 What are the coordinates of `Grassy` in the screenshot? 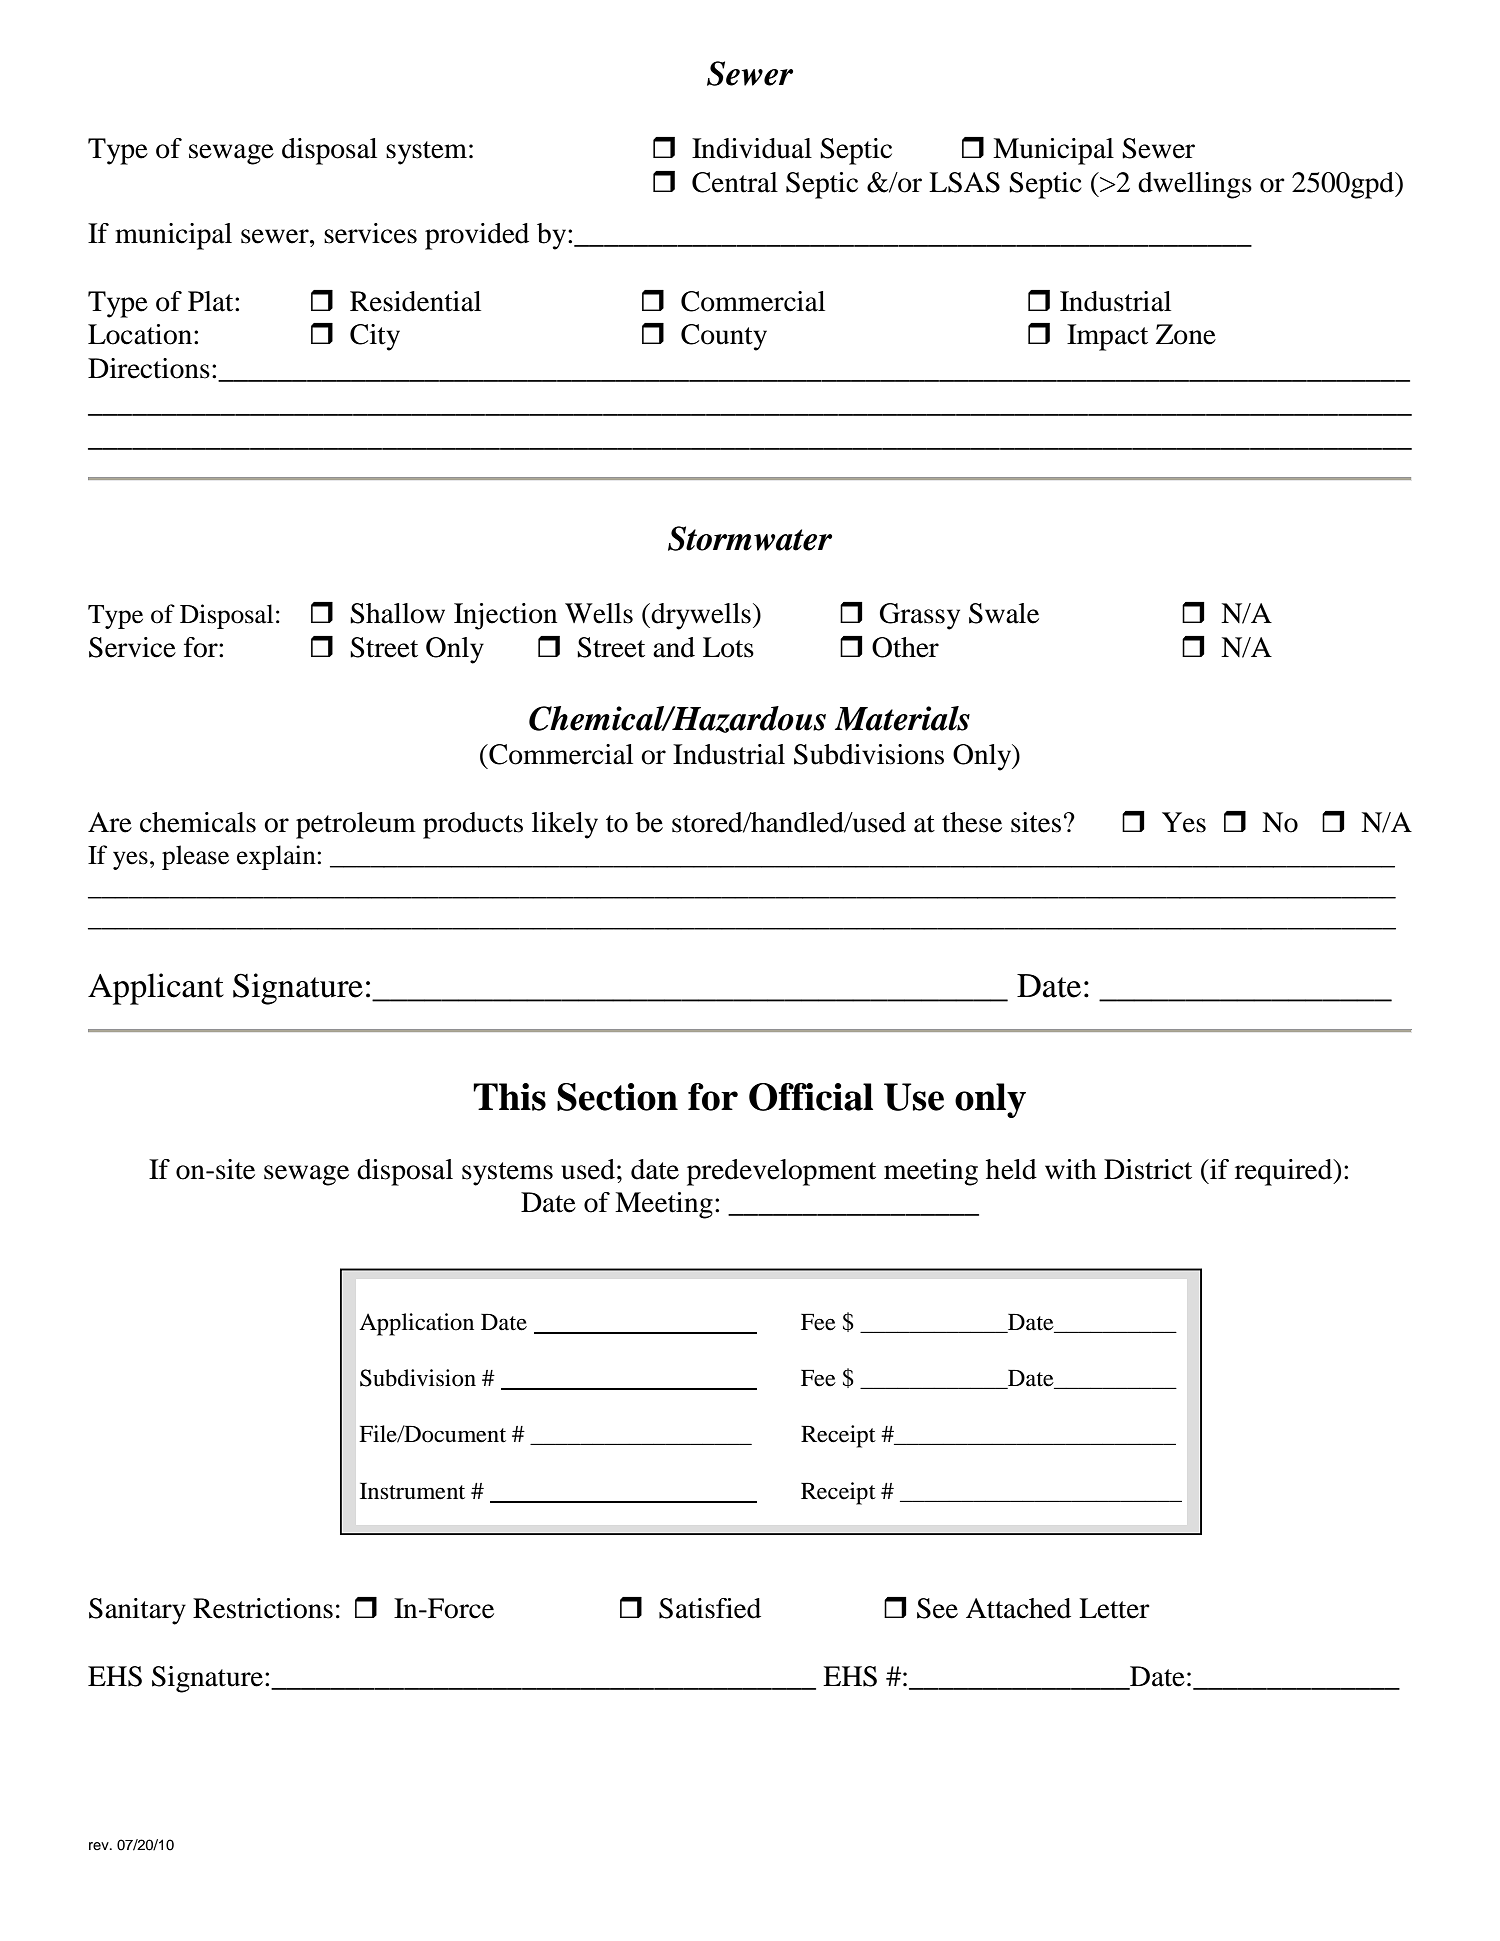 It's located at (920, 616).
